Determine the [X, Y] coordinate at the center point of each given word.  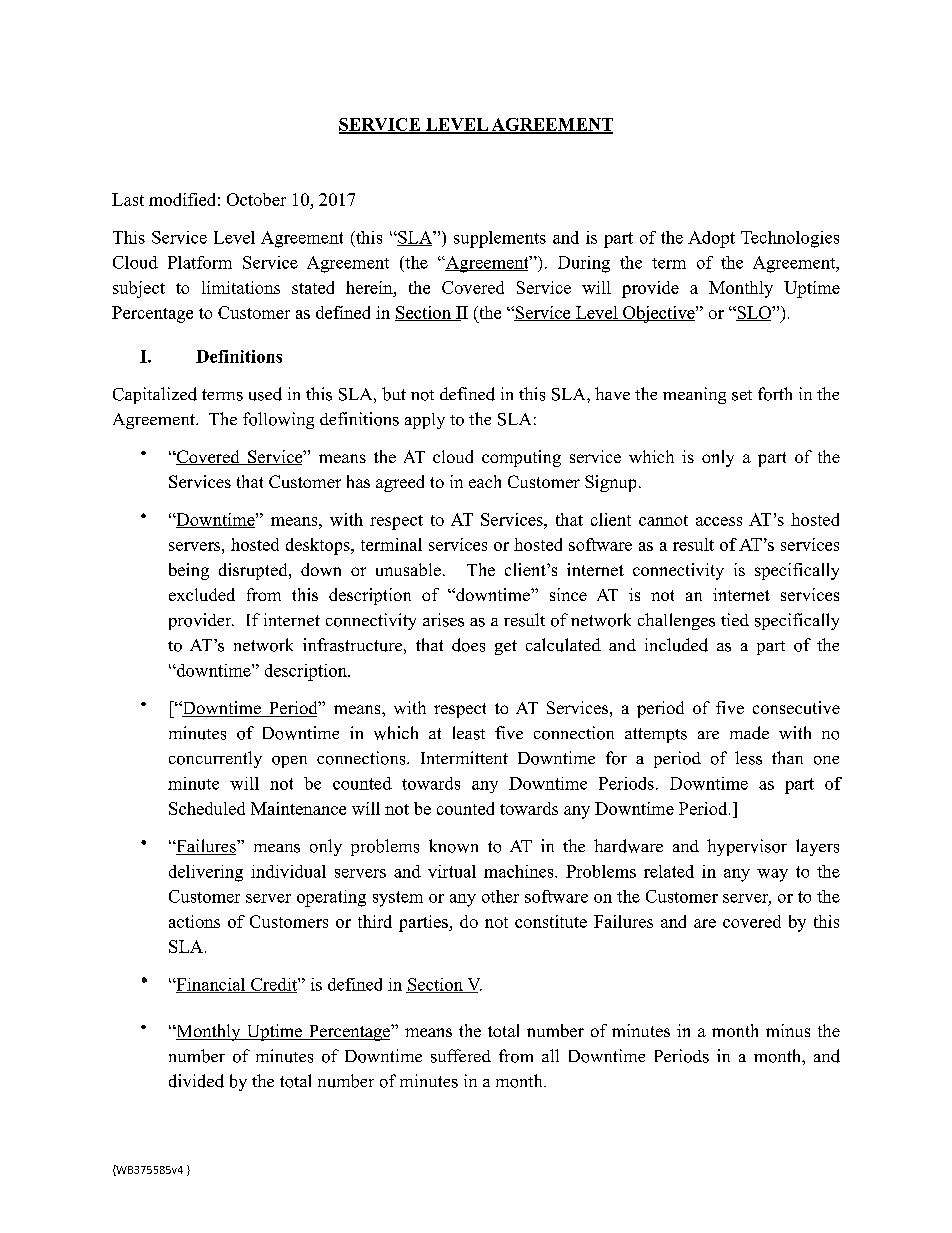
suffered [461, 1056]
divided [196, 1081]
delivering [206, 873]
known [453, 846]
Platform [200, 262]
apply [425, 421]
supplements [500, 239]
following [278, 420]
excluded [202, 594]
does [468, 645]
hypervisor [747, 847]
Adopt [711, 239]
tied [735, 619]
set [742, 395]
